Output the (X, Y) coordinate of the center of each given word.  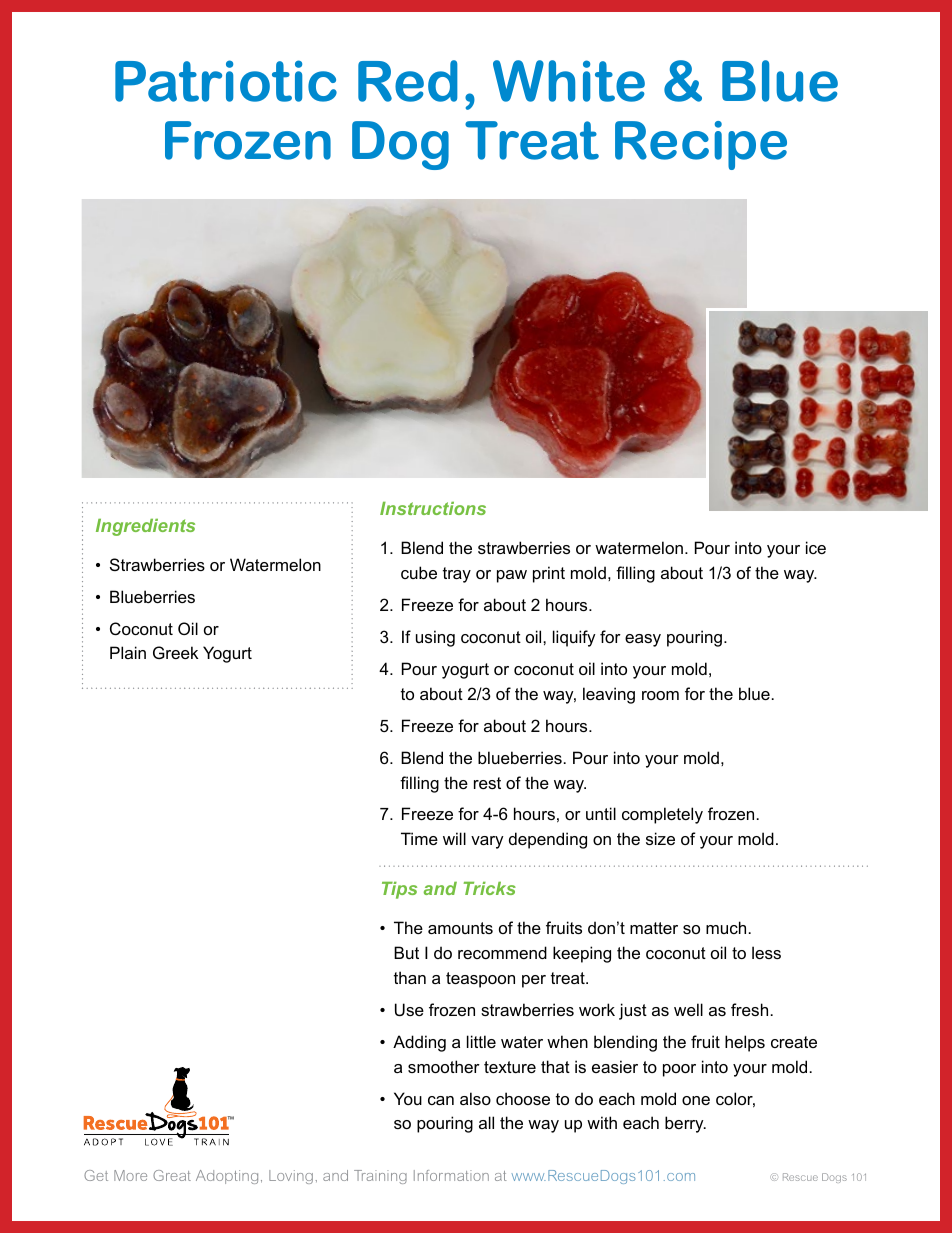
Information (451, 1175)
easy (643, 640)
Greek (175, 652)
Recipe (701, 145)
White (569, 81)
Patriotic (226, 81)
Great (172, 1175)
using (435, 638)
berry (685, 1124)
